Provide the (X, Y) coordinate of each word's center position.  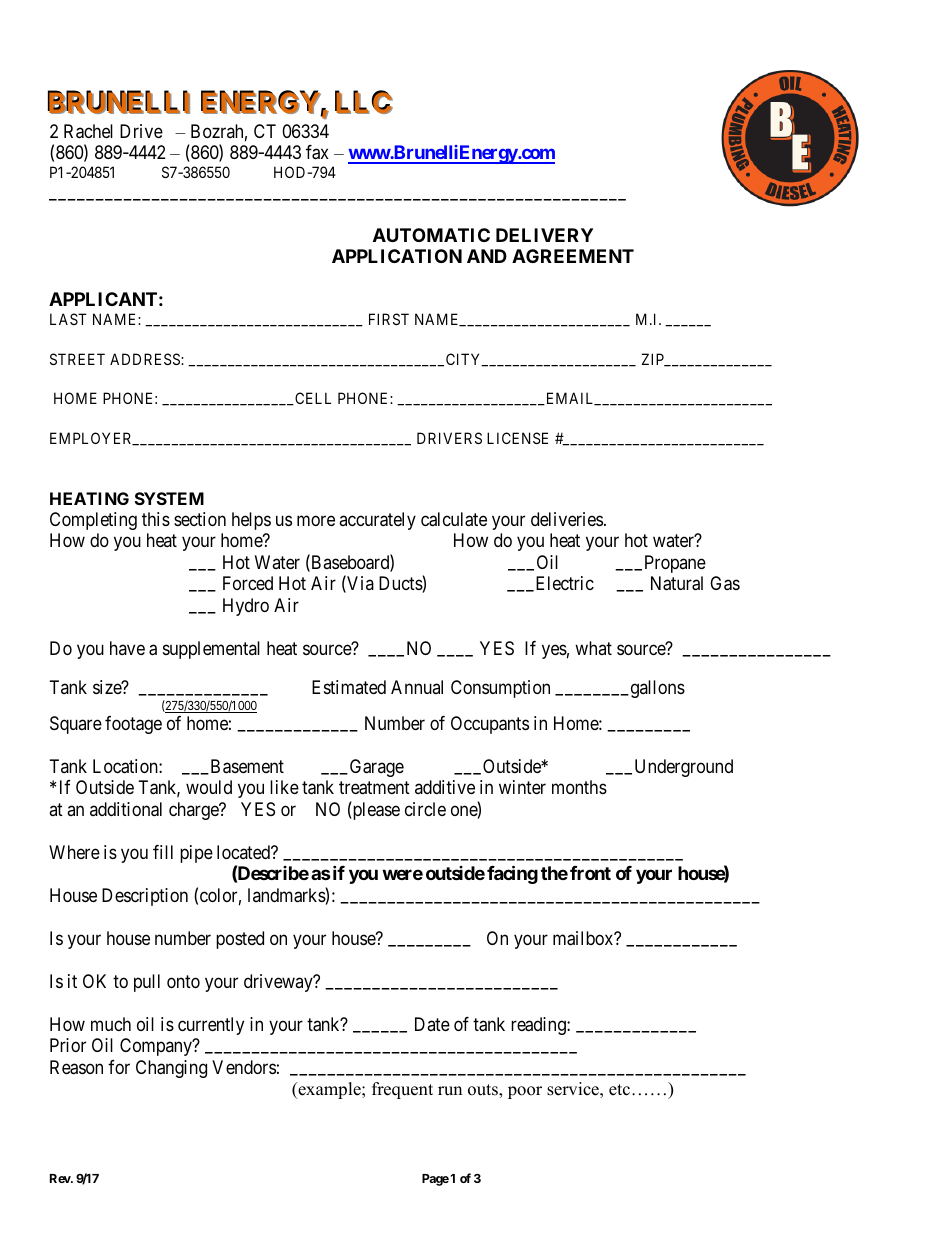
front (590, 873)
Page (435, 1180)
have (127, 648)
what (593, 648)
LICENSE (517, 438)
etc (619, 1090)
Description (145, 897)
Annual (417, 687)
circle (425, 809)
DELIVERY (544, 235)
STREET (77, 359)
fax (317, 152)
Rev (61, 1178)
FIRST (389, 319)
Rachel (88, 131)
